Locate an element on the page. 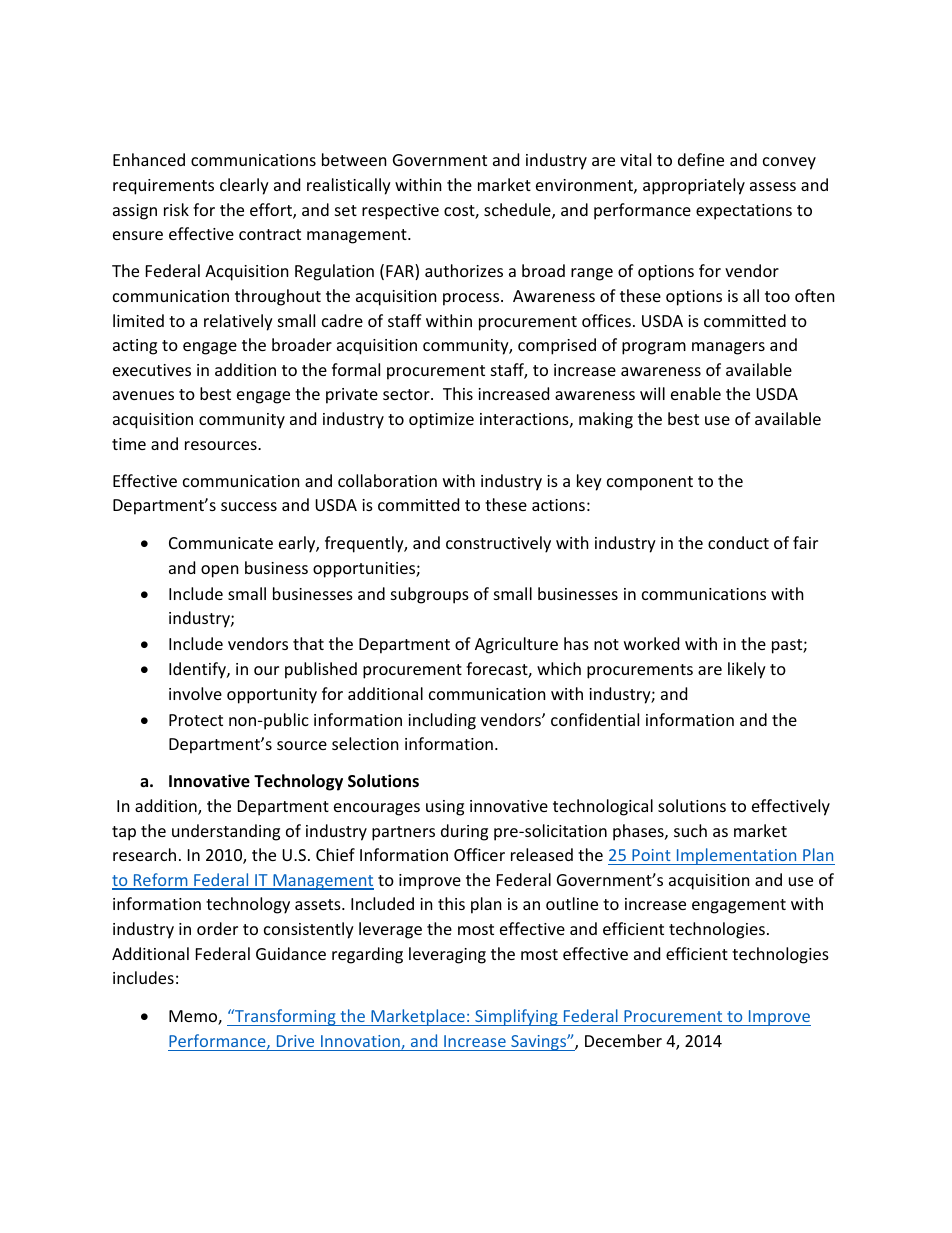 This page has height=1233, width=952. conduct is located at coordinates (738, 542).
